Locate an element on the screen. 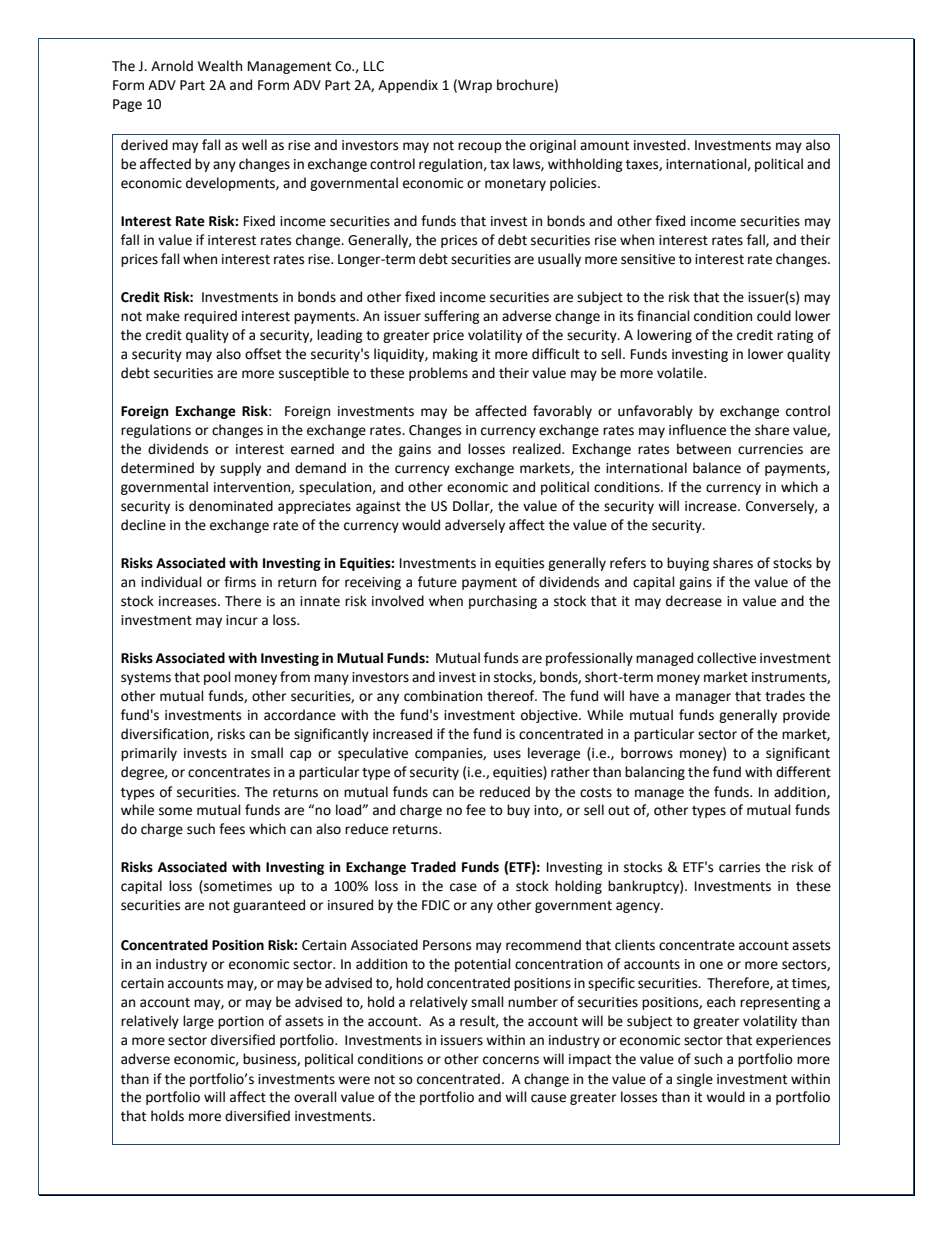 The width and height of the screenshot is (952, 1233). firms is located at coordinates (240, 582).
